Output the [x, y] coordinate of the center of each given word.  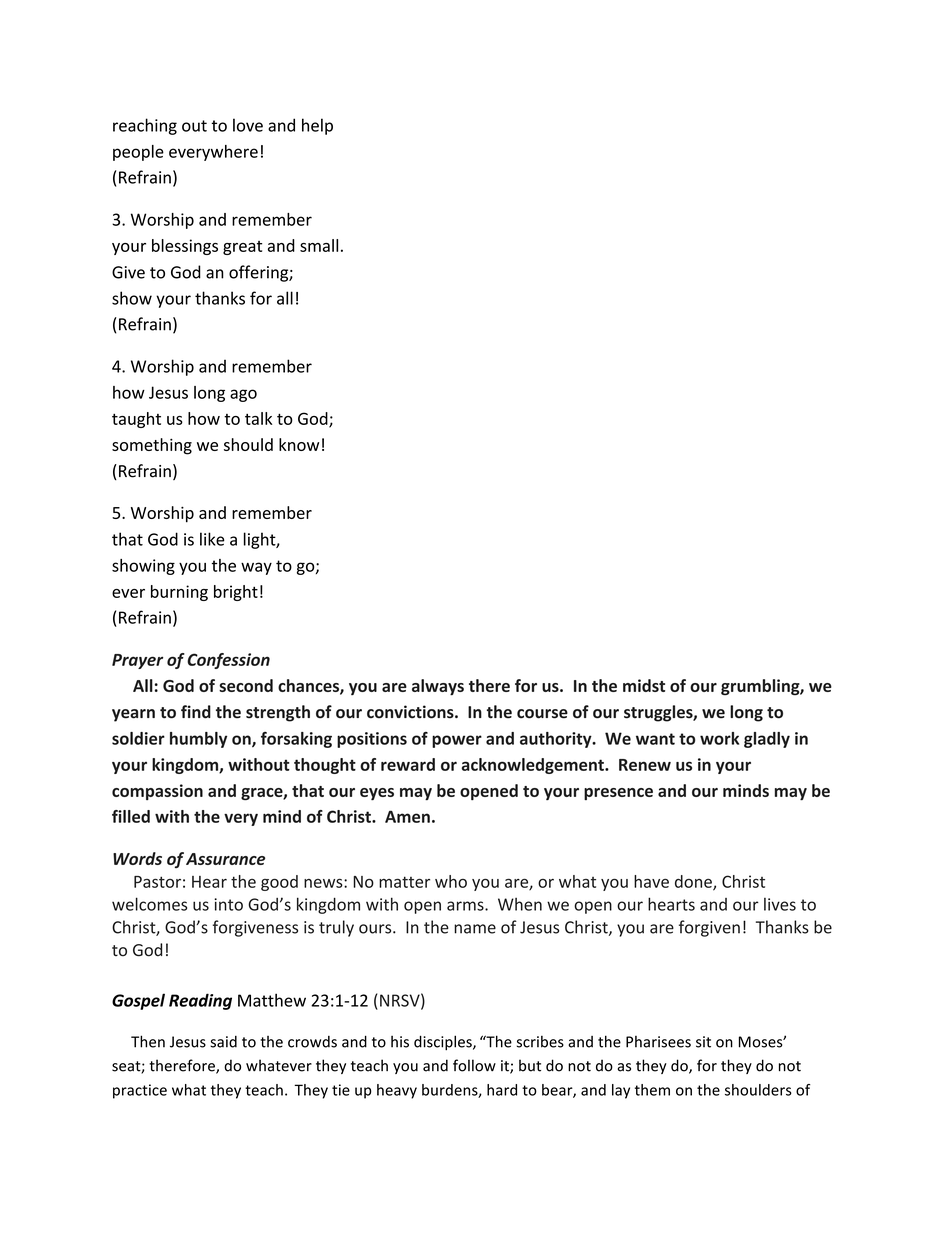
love [248, 125]
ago [243, 395]
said [223, 1042]
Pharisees [658, 1042]
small [319, 245]
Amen [407, 816]
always [438, 687]
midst [644, 685]
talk [258, 418]
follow [474, 1065]
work [719, 738]
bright [236, 593]
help [317, 126]
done [694, 882]
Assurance [225, 859]
